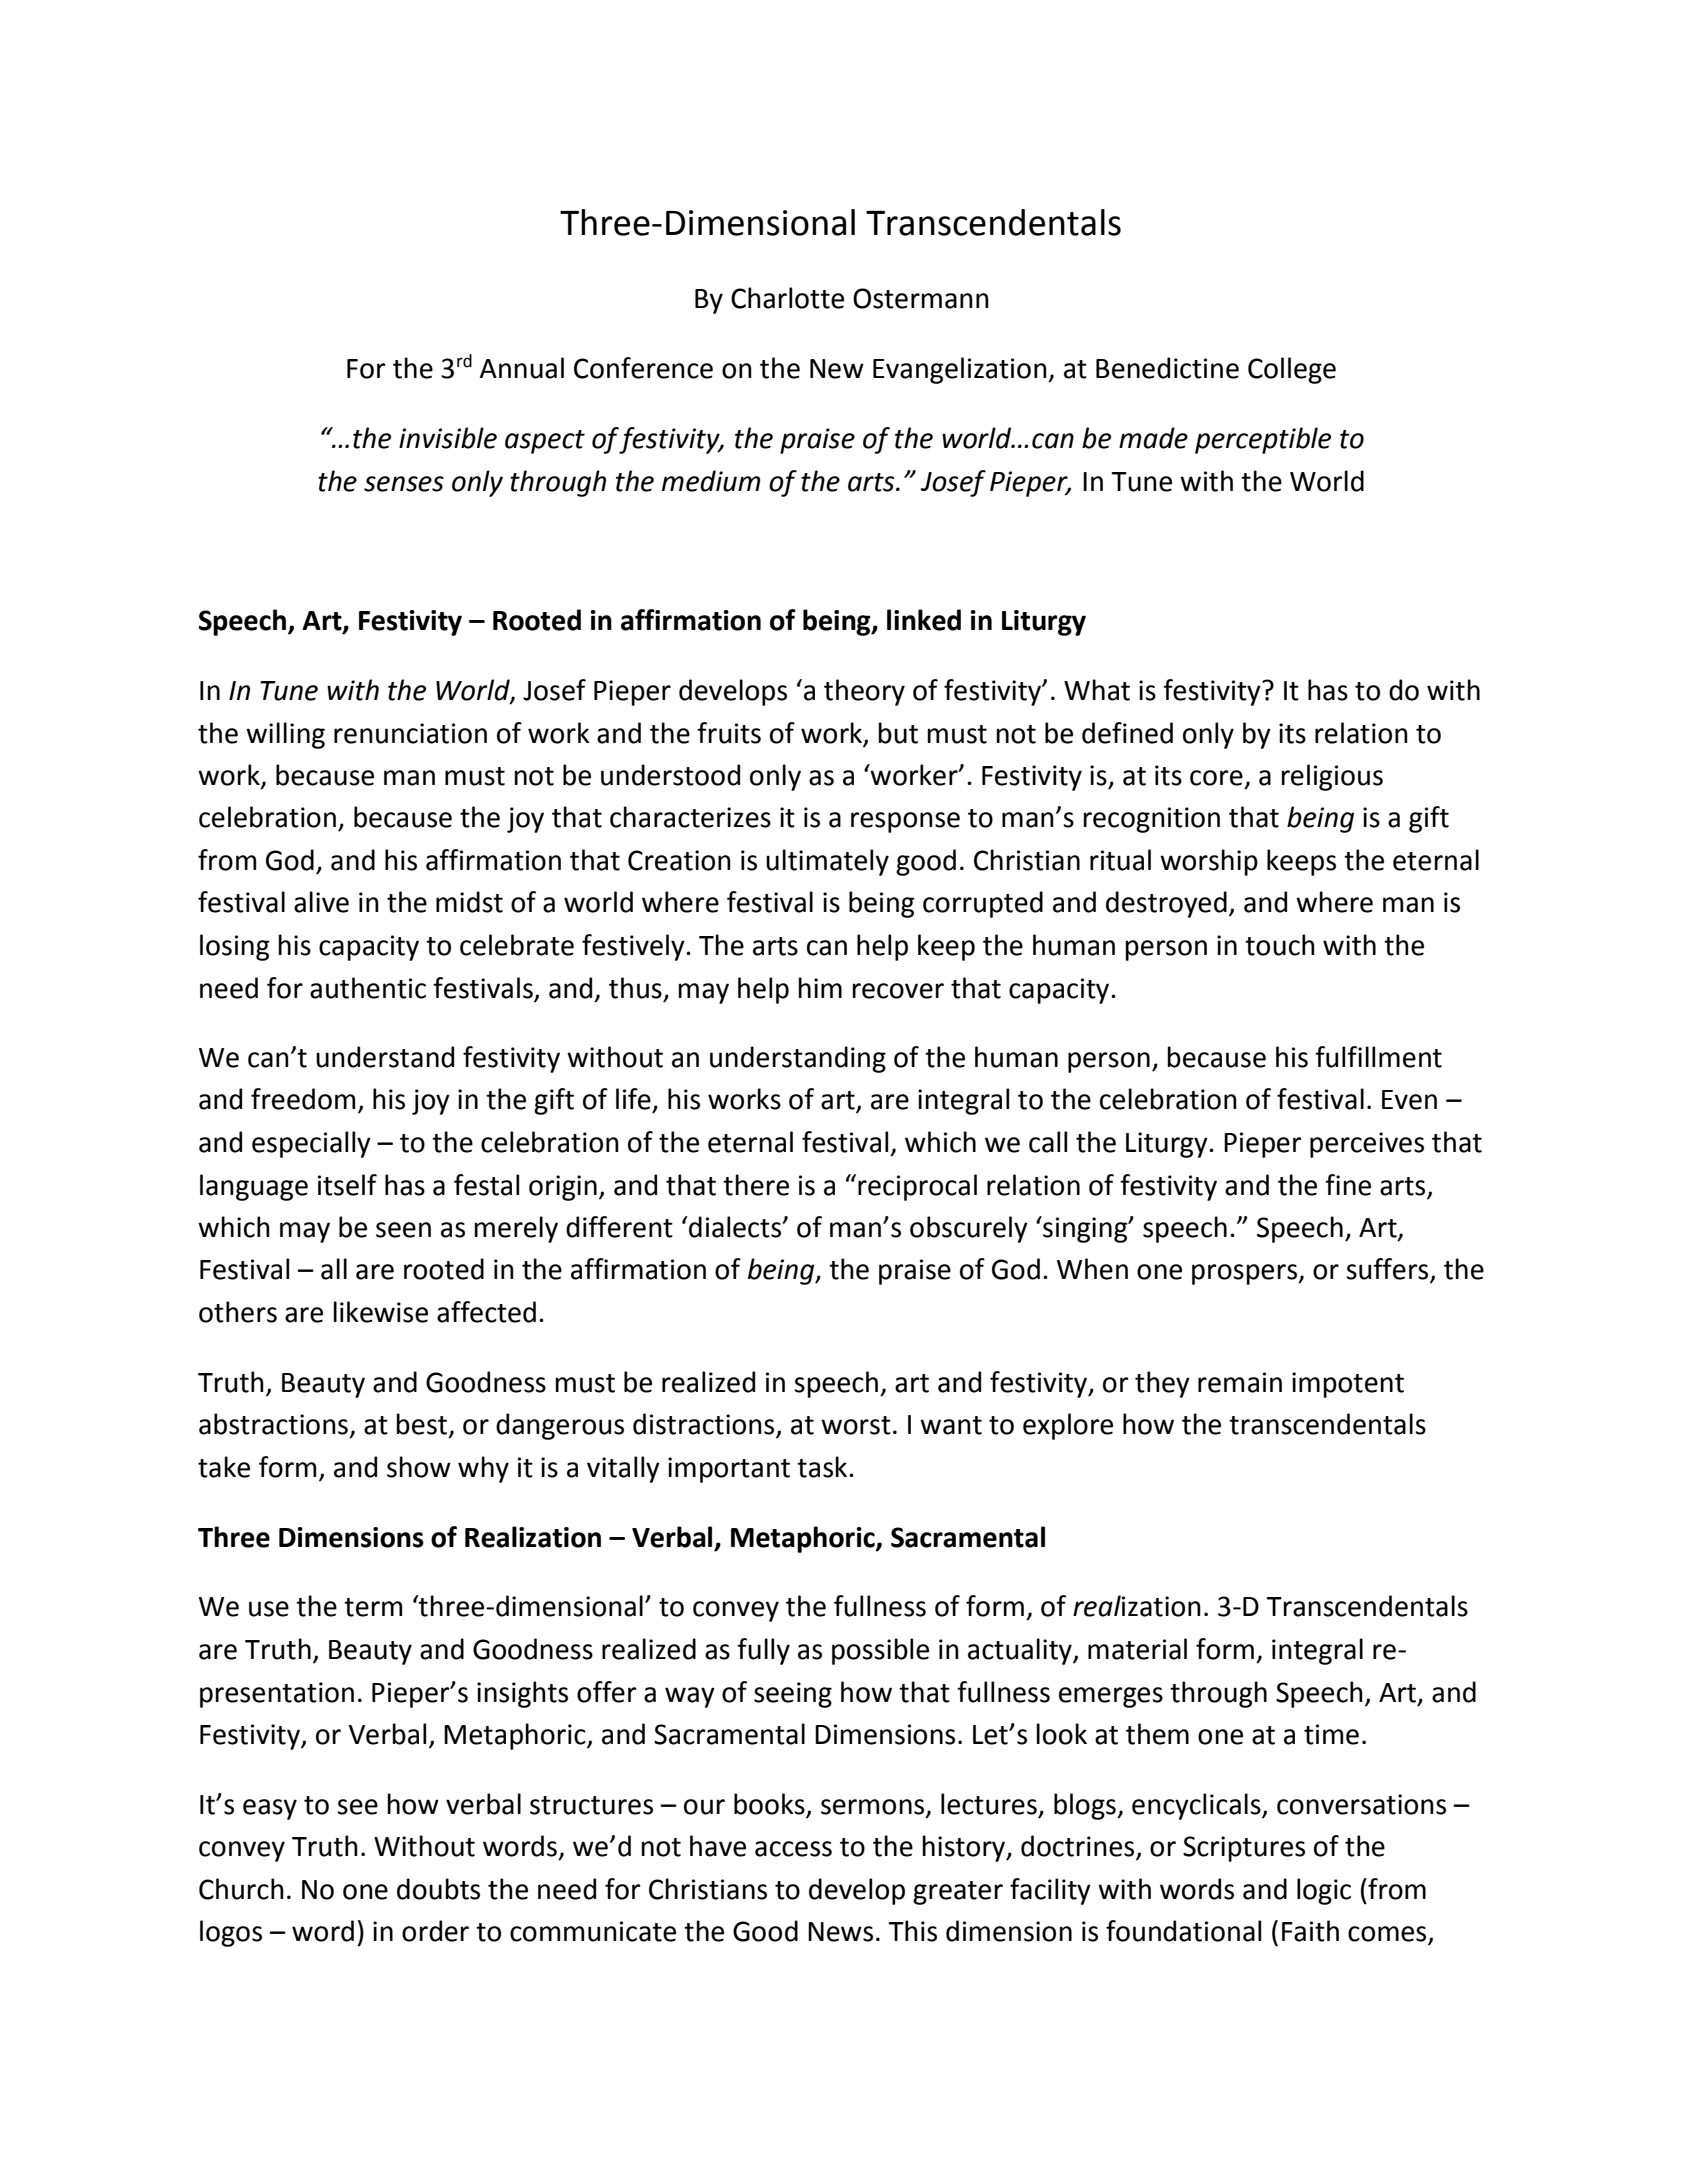 This page has width=1683, height=2177. What do you see at coordinates (793, 1849) in the page?
I see `access` at bounding box center [793, 1849].
